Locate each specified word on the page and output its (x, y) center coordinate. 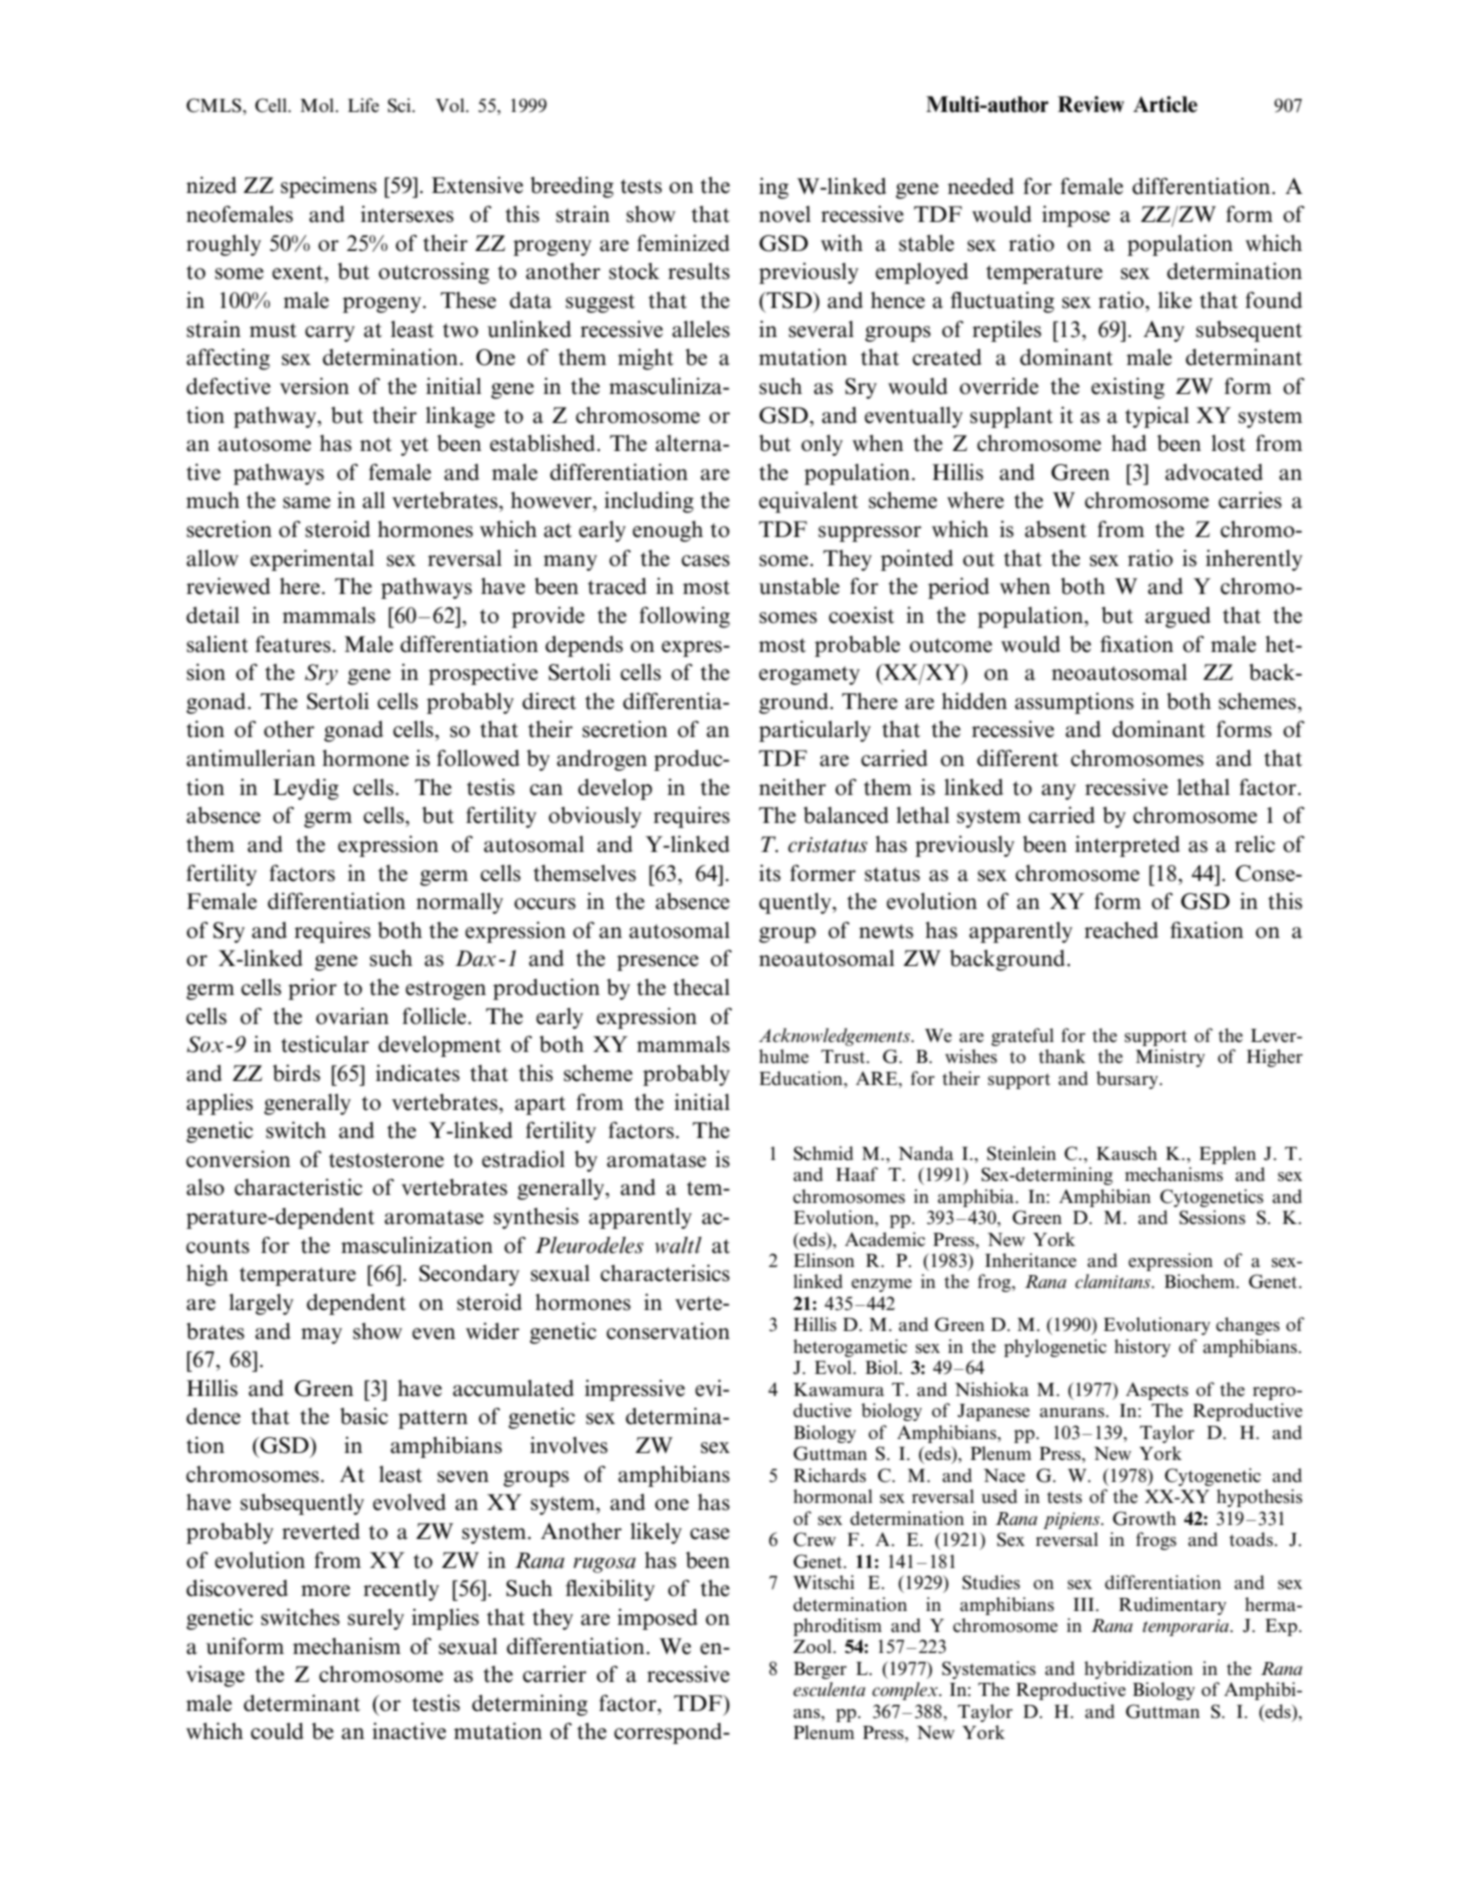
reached (1121, 930)
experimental (312, 560)
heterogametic (850, 1348)
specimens (329, 187)
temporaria (1187, 1627)
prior (312, 989)
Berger (820, 1670)
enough (668, 531)
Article (1165, 104)
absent (1056, 529)
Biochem (1200, 1281)
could (277, 1731)
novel (785, 214)
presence (658, 963)
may (321, 1336)
